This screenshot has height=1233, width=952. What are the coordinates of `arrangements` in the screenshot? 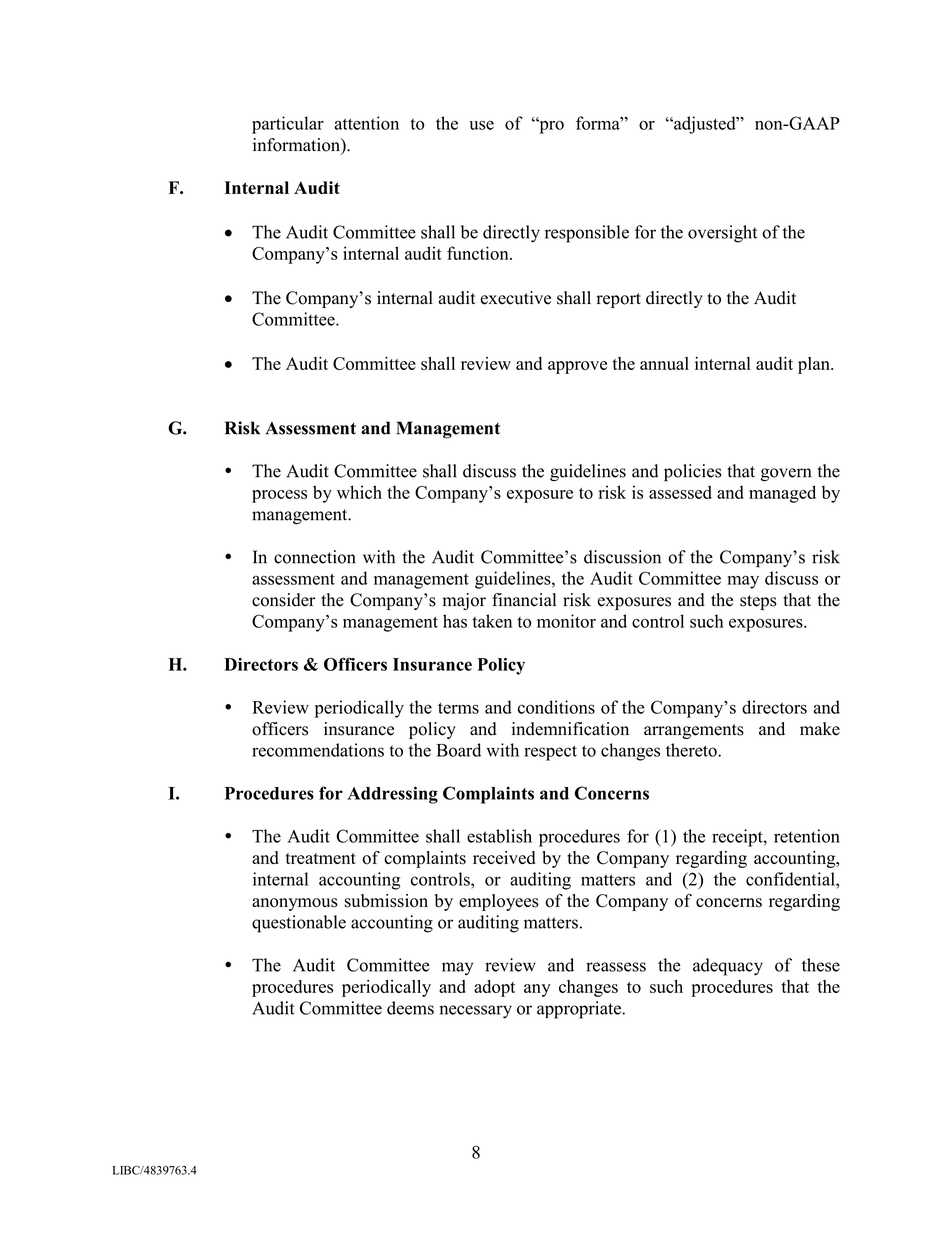 It's located at (694, 731).
